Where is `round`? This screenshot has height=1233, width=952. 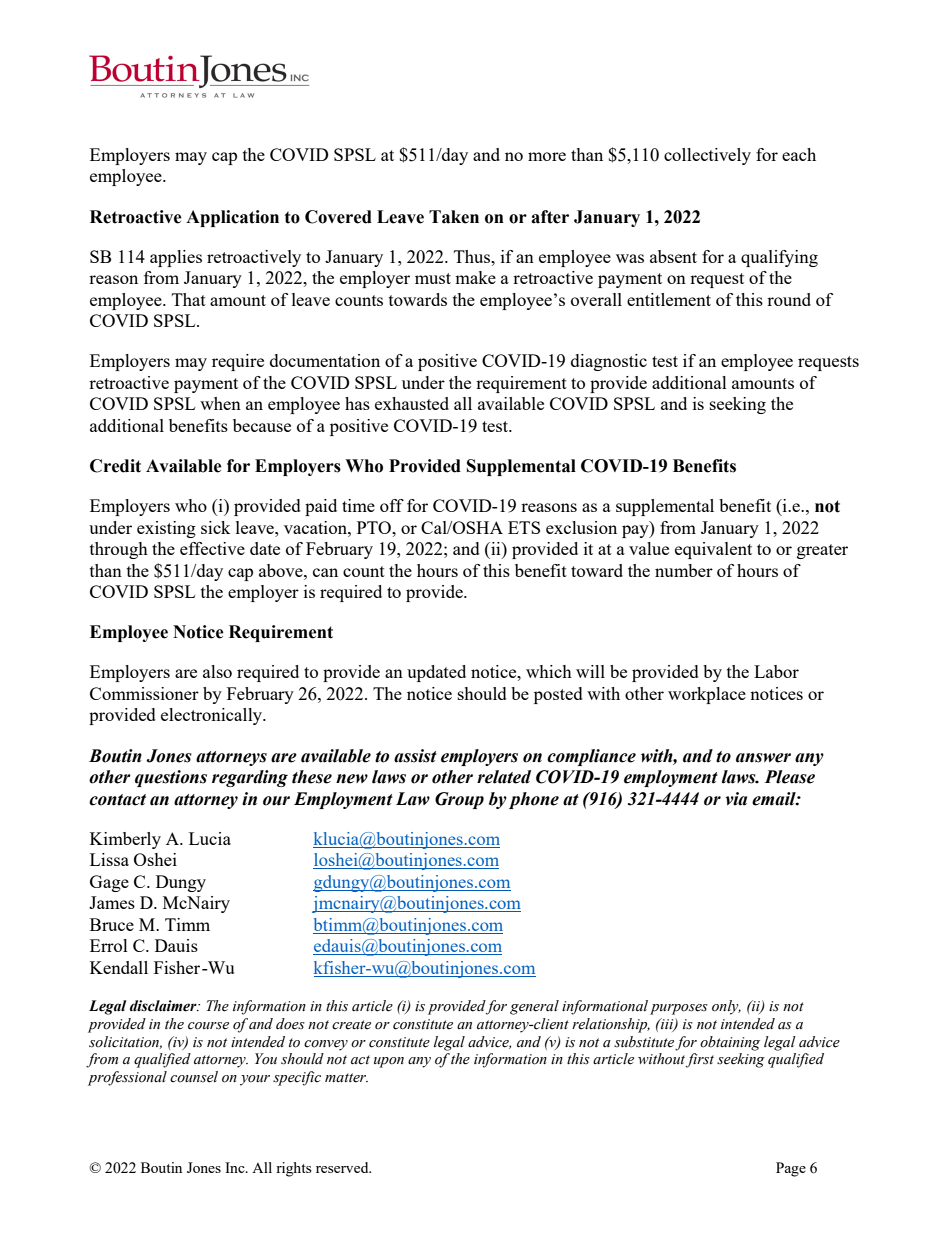
round is located at coordinates (789, 299).
